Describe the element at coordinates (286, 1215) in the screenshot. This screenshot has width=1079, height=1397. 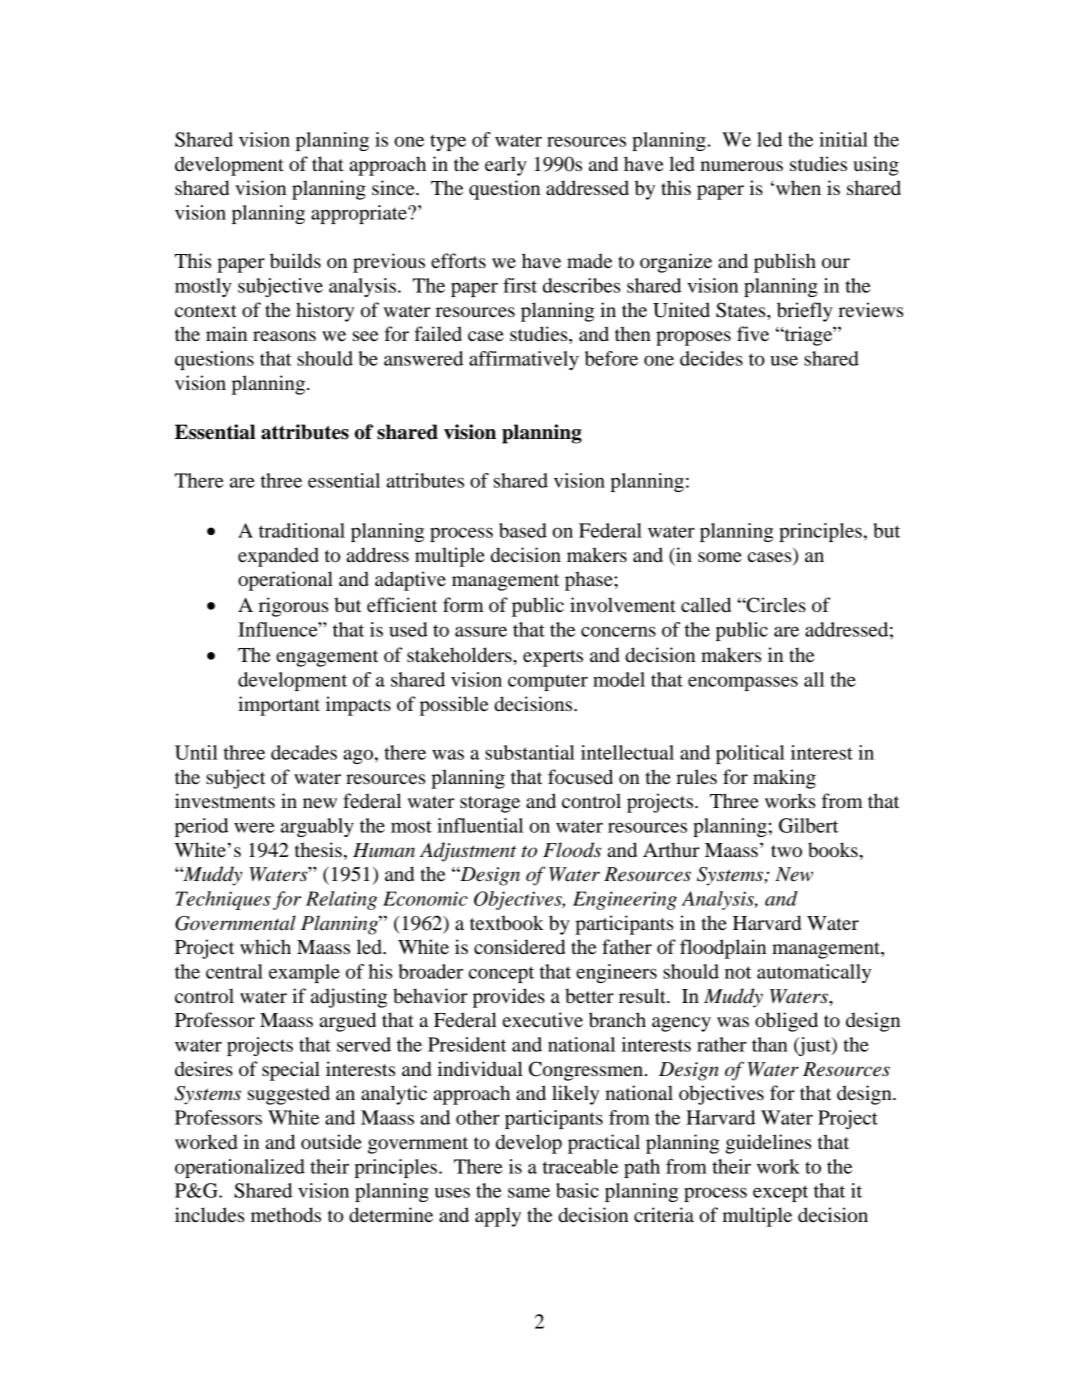
I see `methods` at that location.
